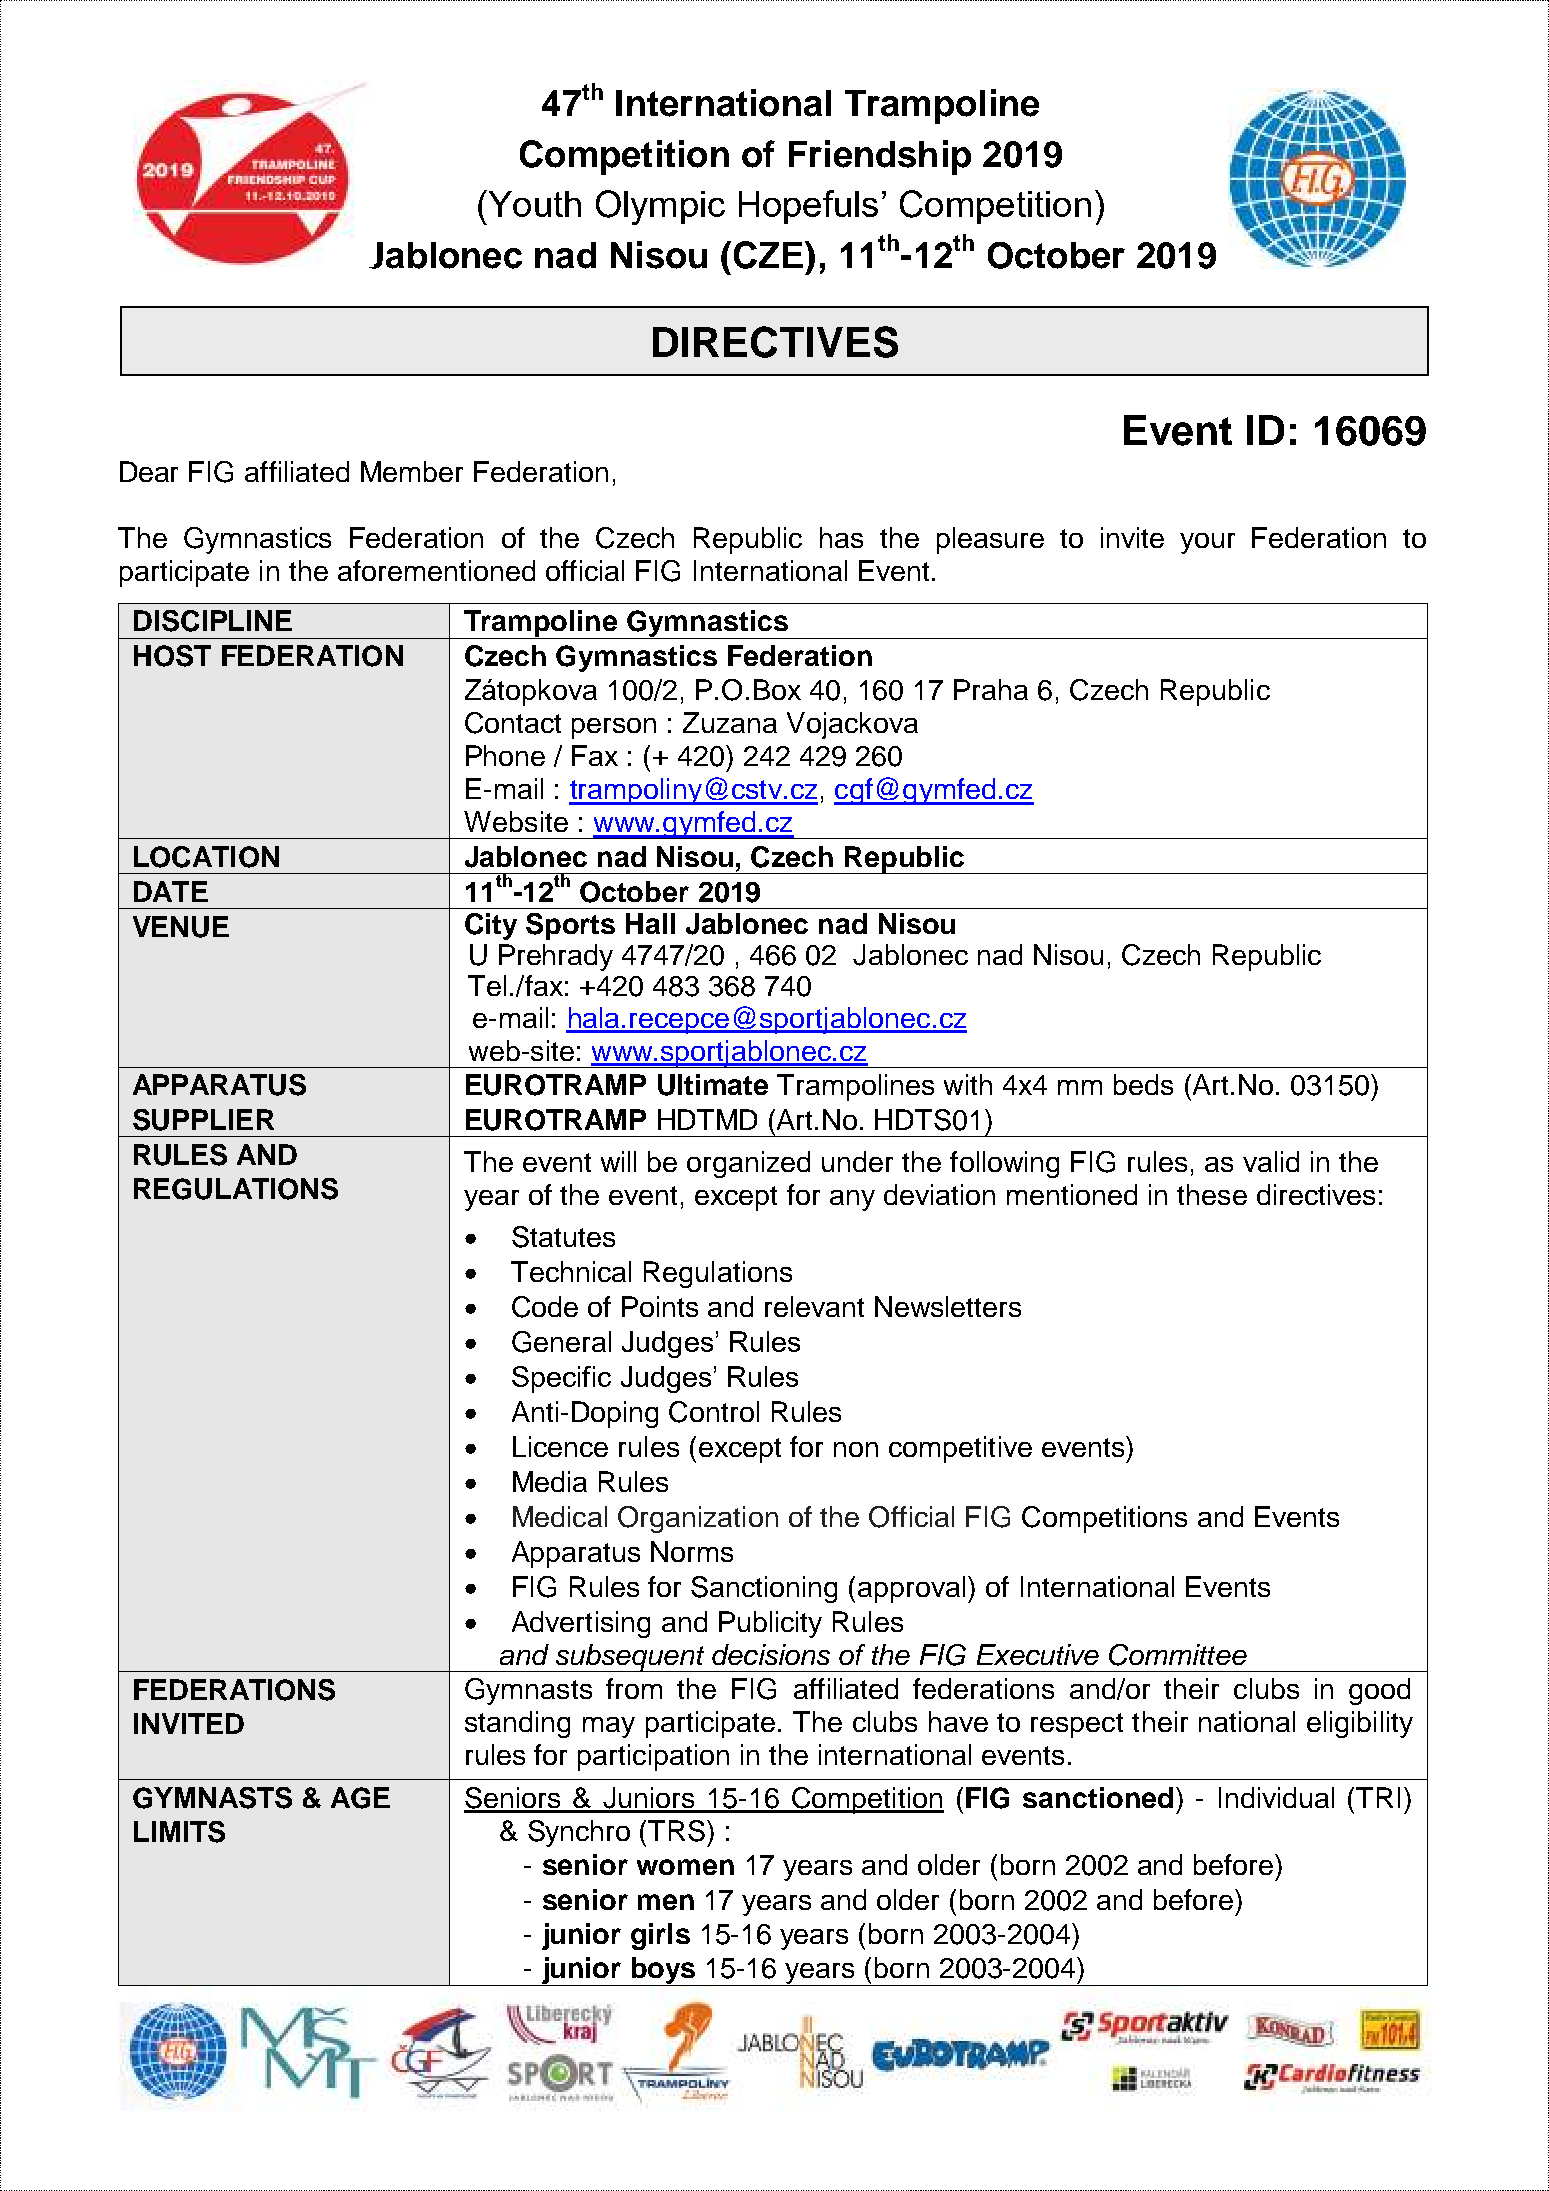 This image has height=2191, width=1549. Describe the element at coordinates (808, 207) in the image. I see `Hopefuls` at that location.
